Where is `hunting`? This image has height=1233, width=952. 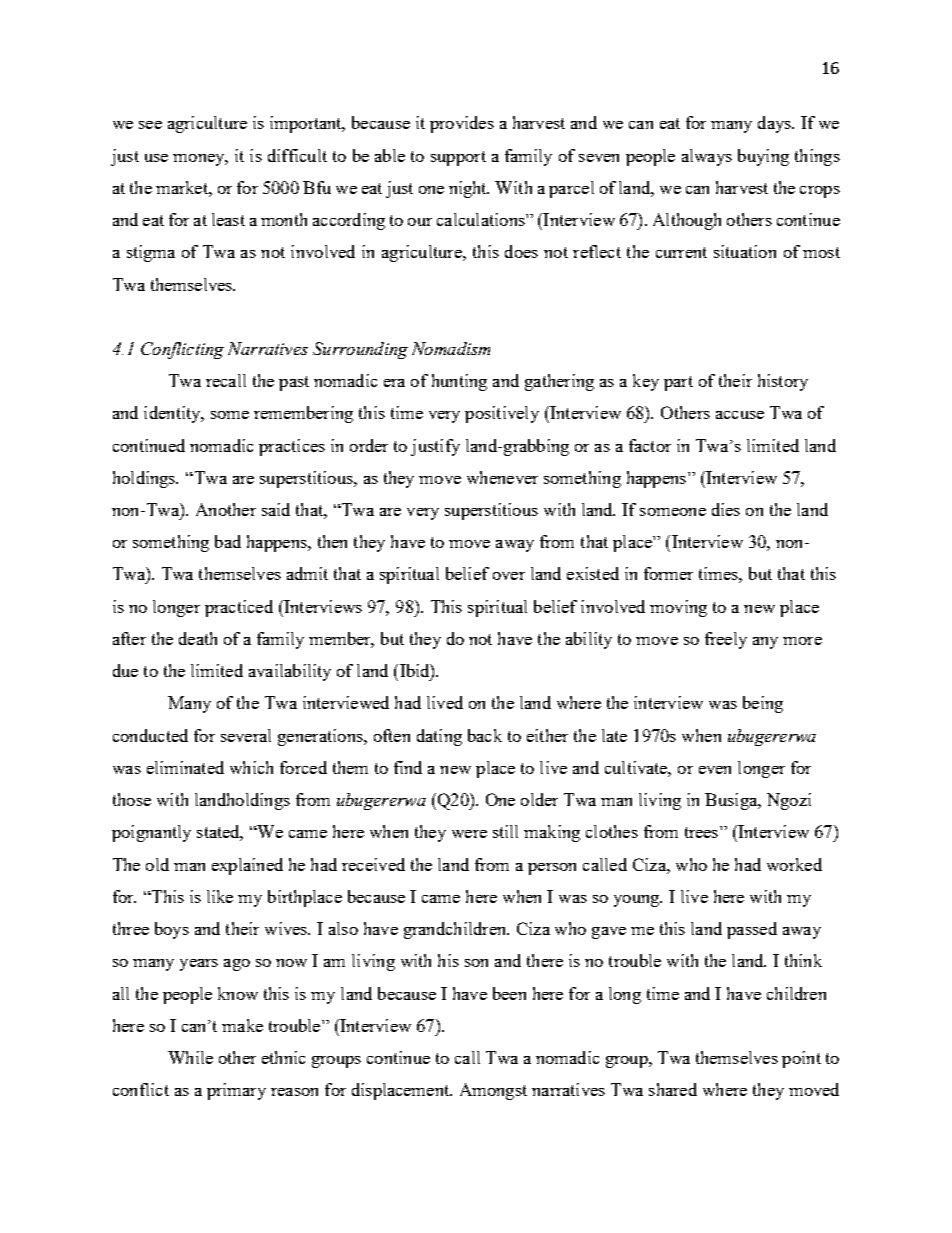
hunting is located at coordinates (459, 382).
